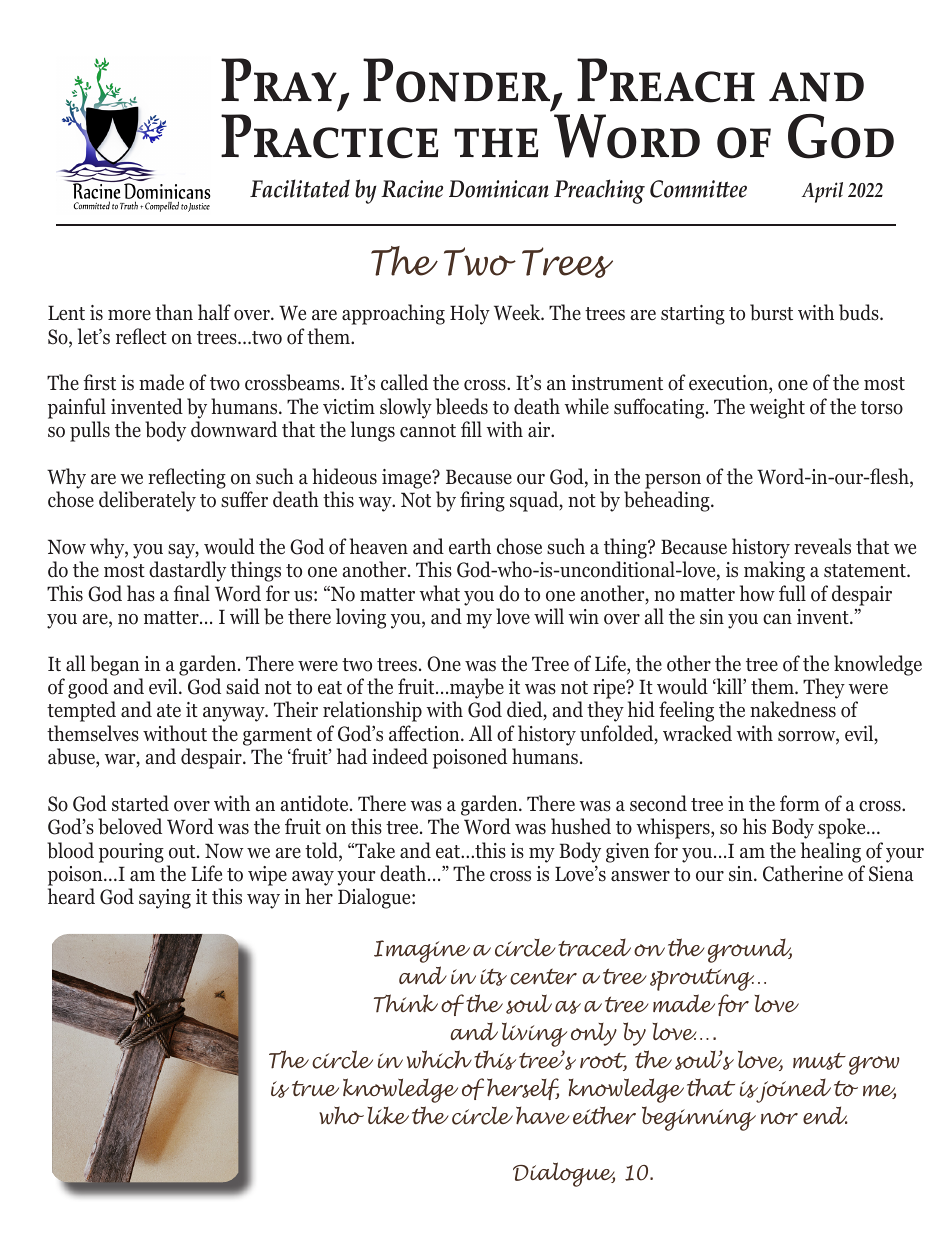 This screenshot has width=952, height=1233. What do you see at coordinates (165, 899) in the screenshot?
I see `saying` at bounding box center [165, 899].
